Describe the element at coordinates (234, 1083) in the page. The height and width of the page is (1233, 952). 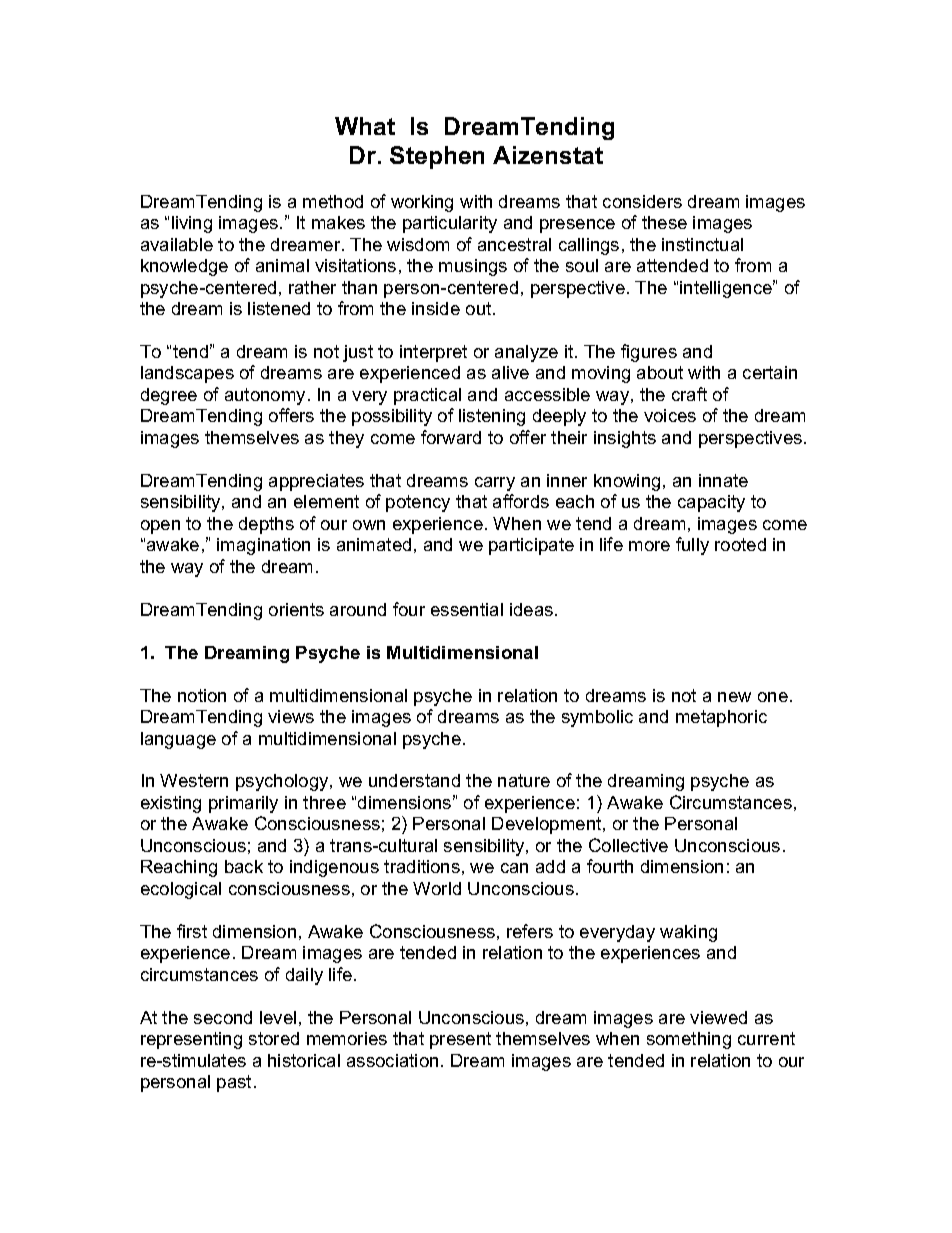
I see `past` at that location.
